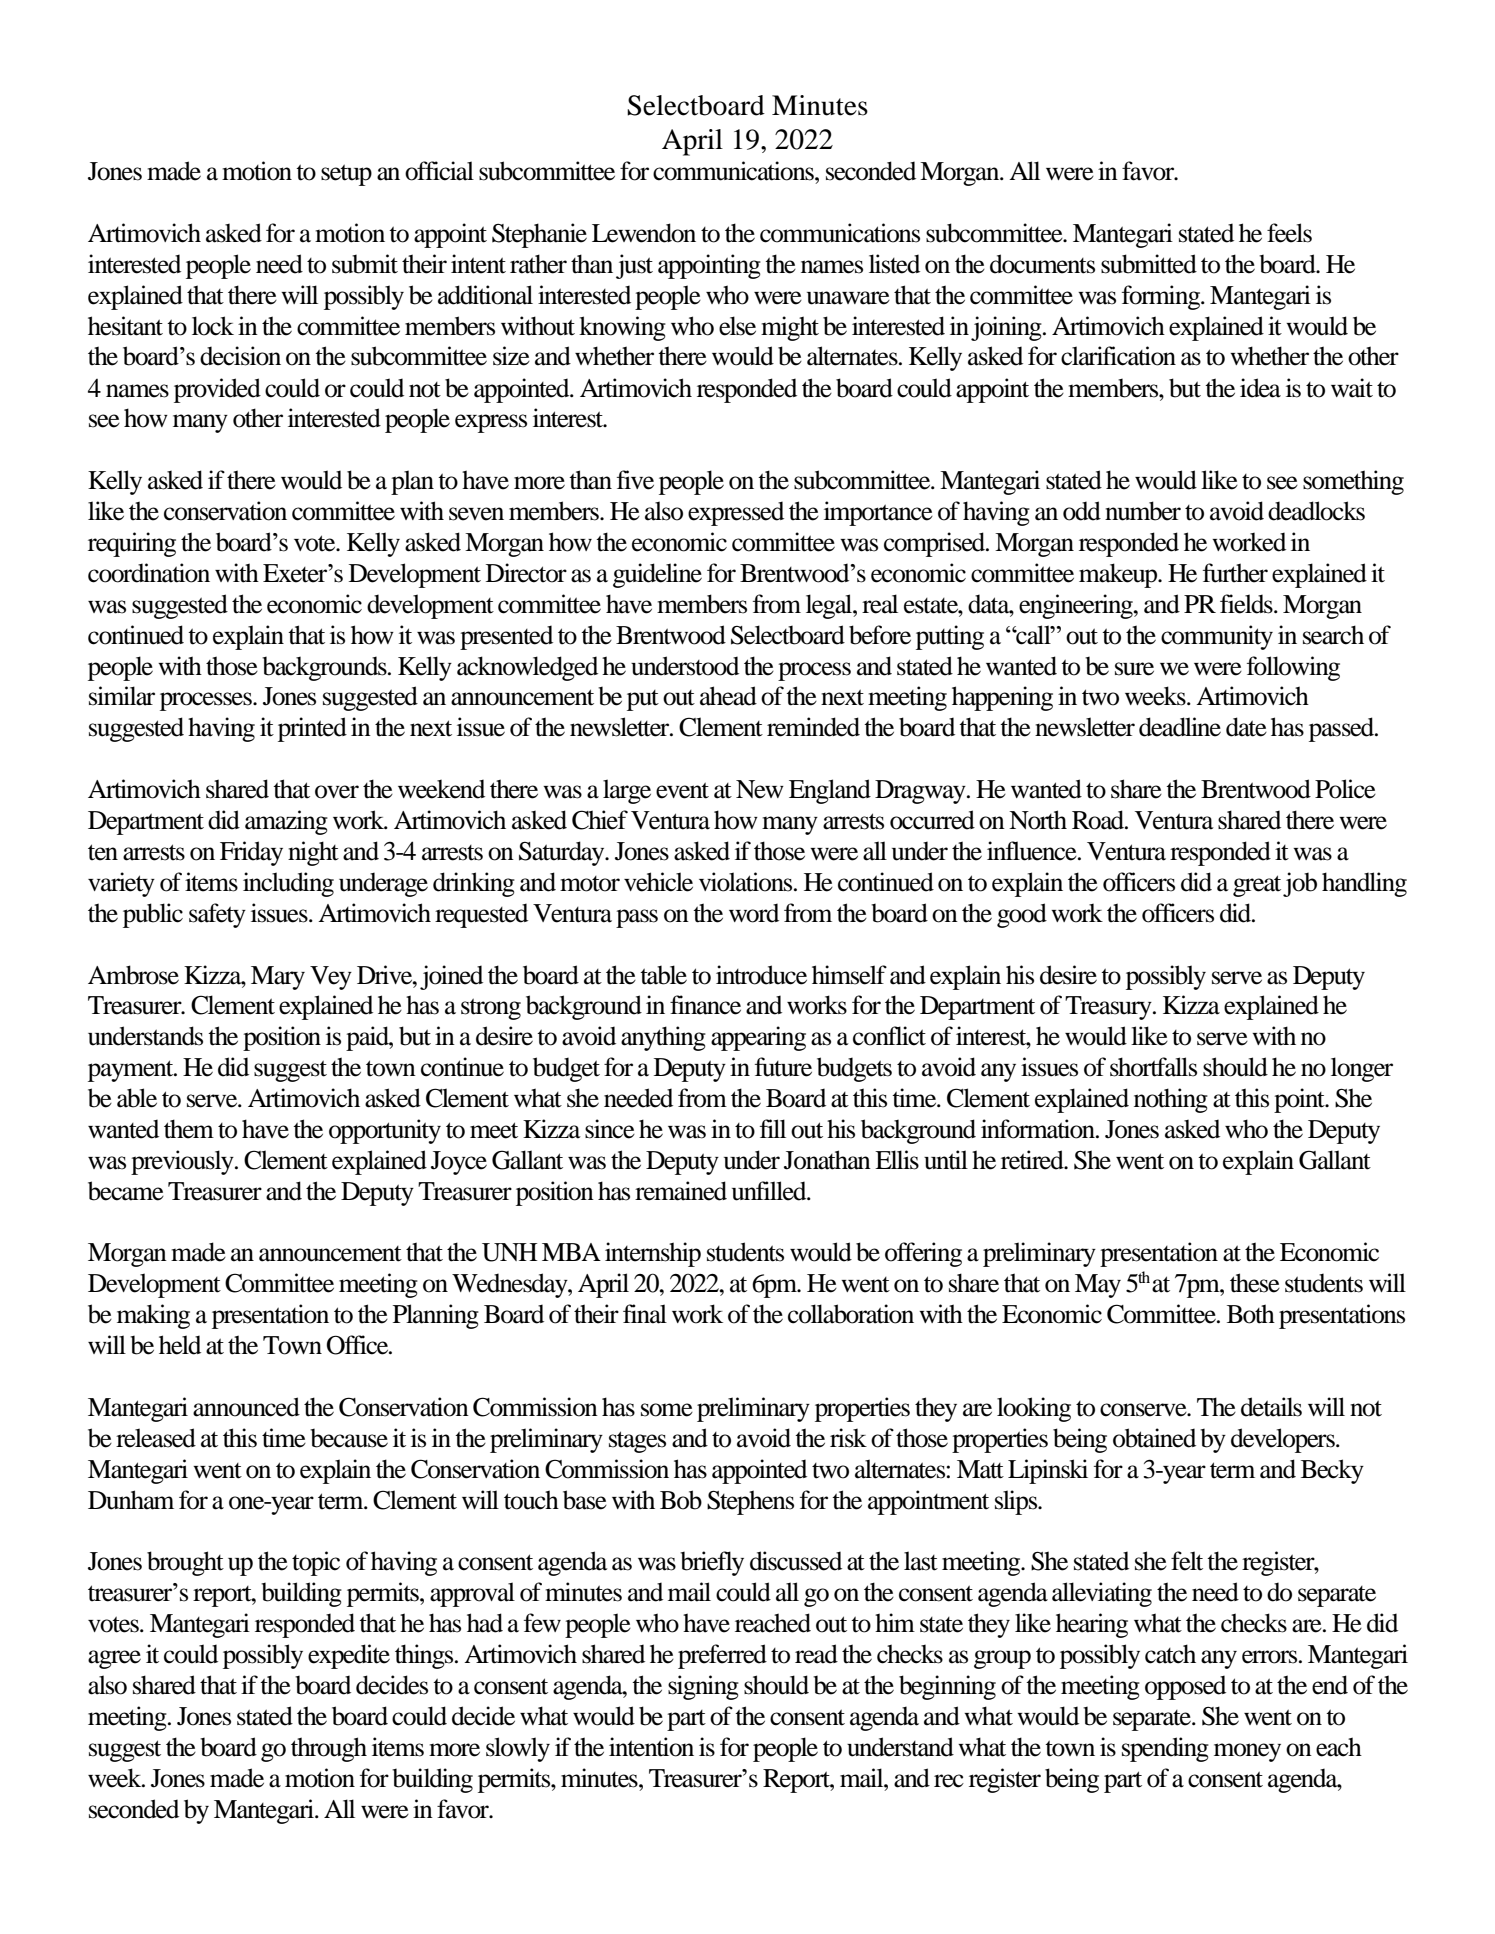 The image size is (1495, 1934). Describe the element at coordinates (329, 1749) in the screenshot. I see `through` at that location.
